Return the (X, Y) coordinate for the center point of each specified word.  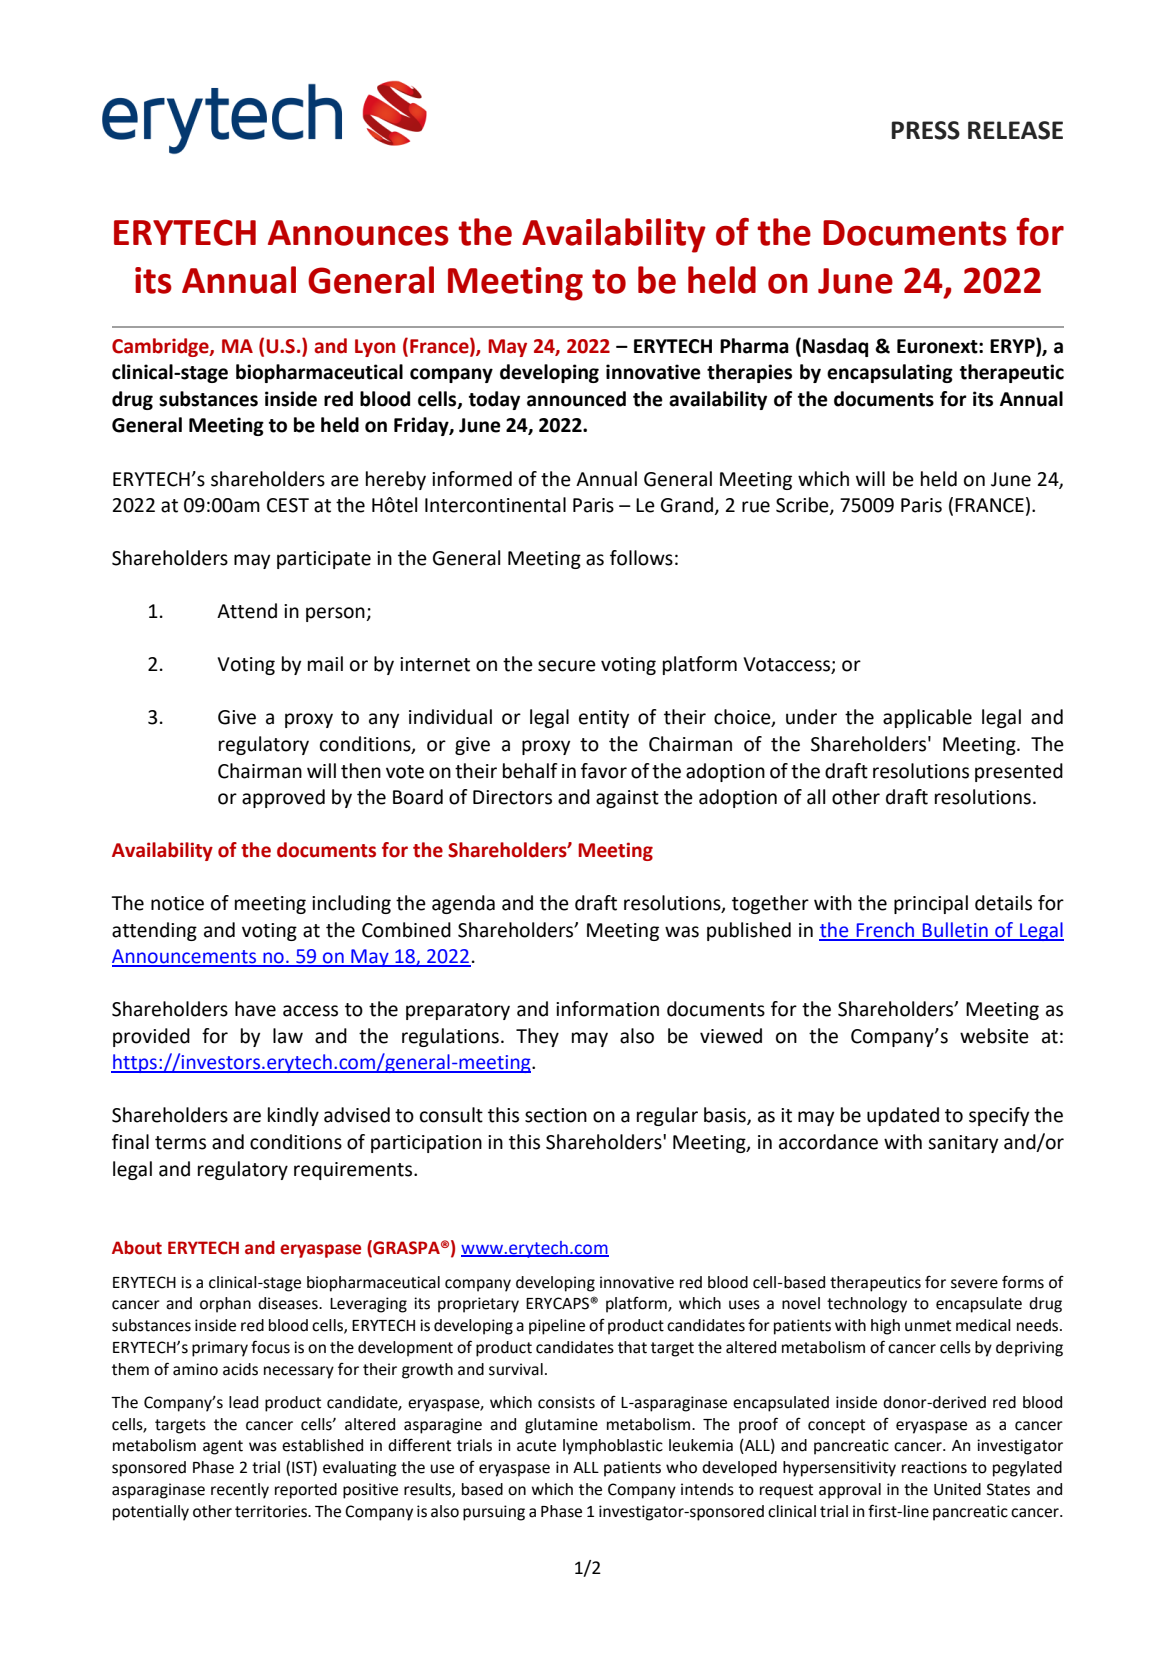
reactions (934, 1467)
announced (576, 399)
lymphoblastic (613, 1447)
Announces (358, 233)
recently (240, 1491)
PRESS (926, 130)
